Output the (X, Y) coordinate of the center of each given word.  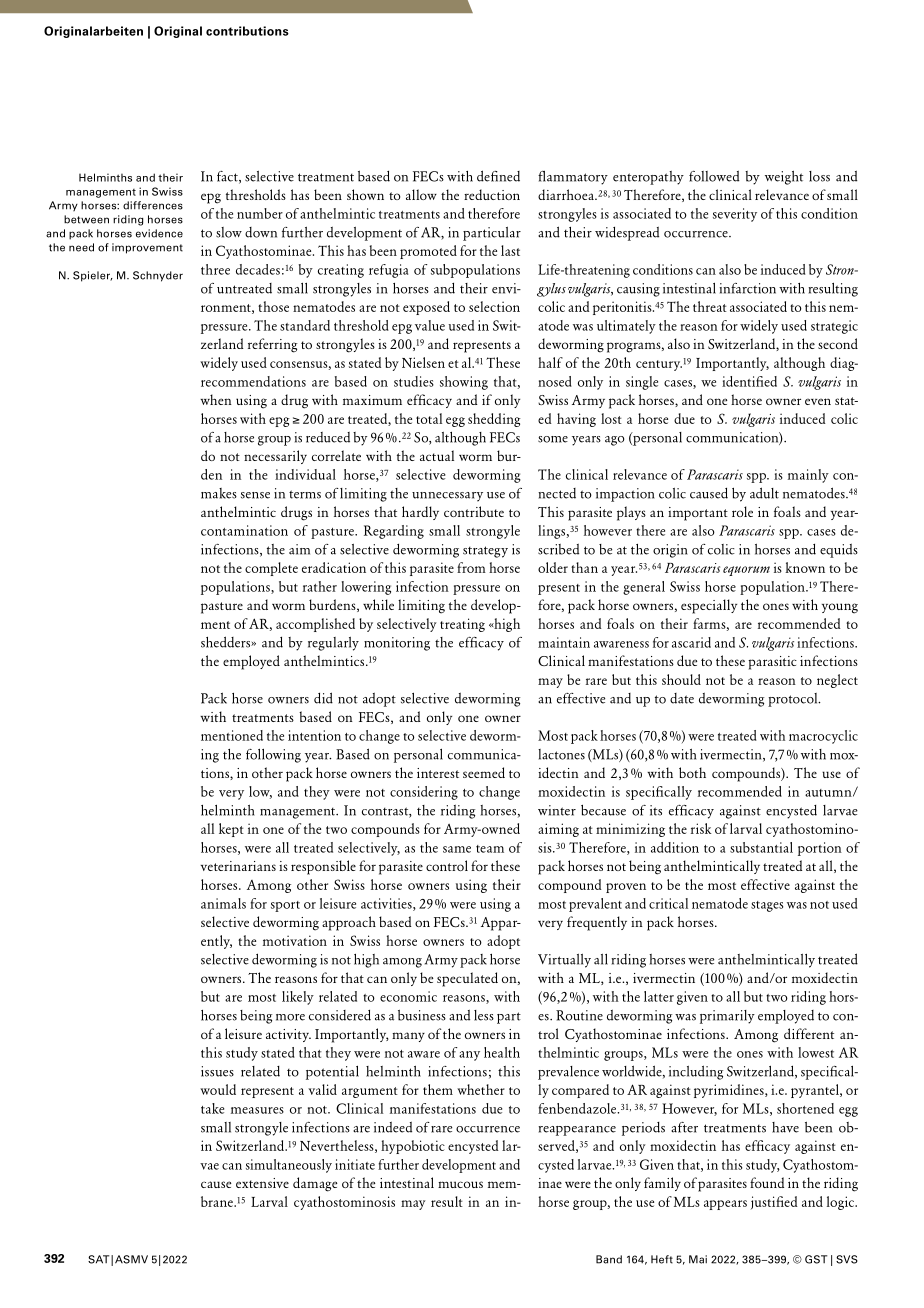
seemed (484, 772)
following (273, 756)
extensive (262, 1183)
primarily (727, 1017)
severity (735, 215)
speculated (467, 979)
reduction (492, 194)
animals (223, 903)
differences (153, 205)
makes (219, 493)
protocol (794, 700)
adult (764, 493)
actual (437, 455)
